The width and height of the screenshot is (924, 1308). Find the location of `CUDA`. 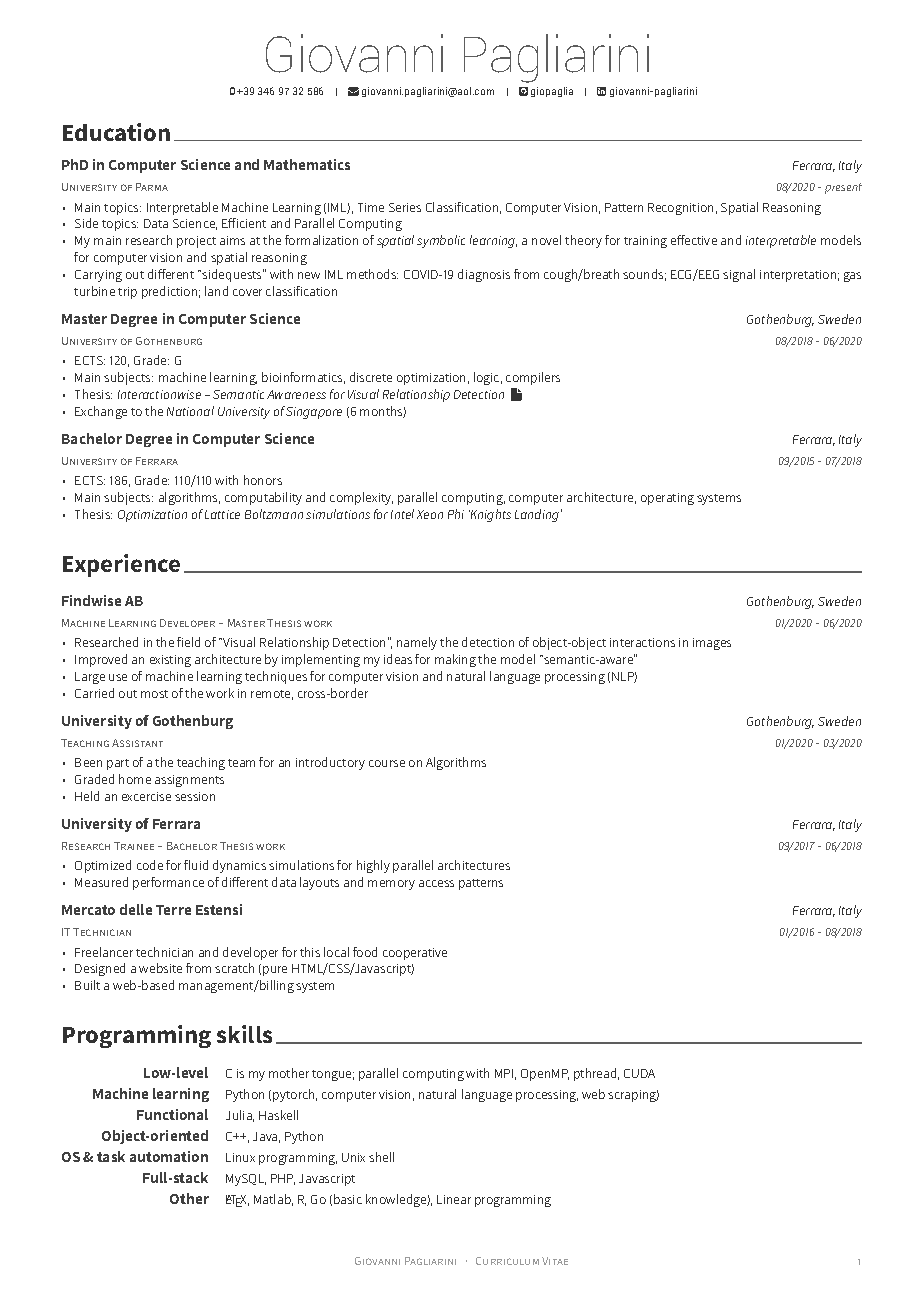

CUDA is located at coordinates (639, 1073).
